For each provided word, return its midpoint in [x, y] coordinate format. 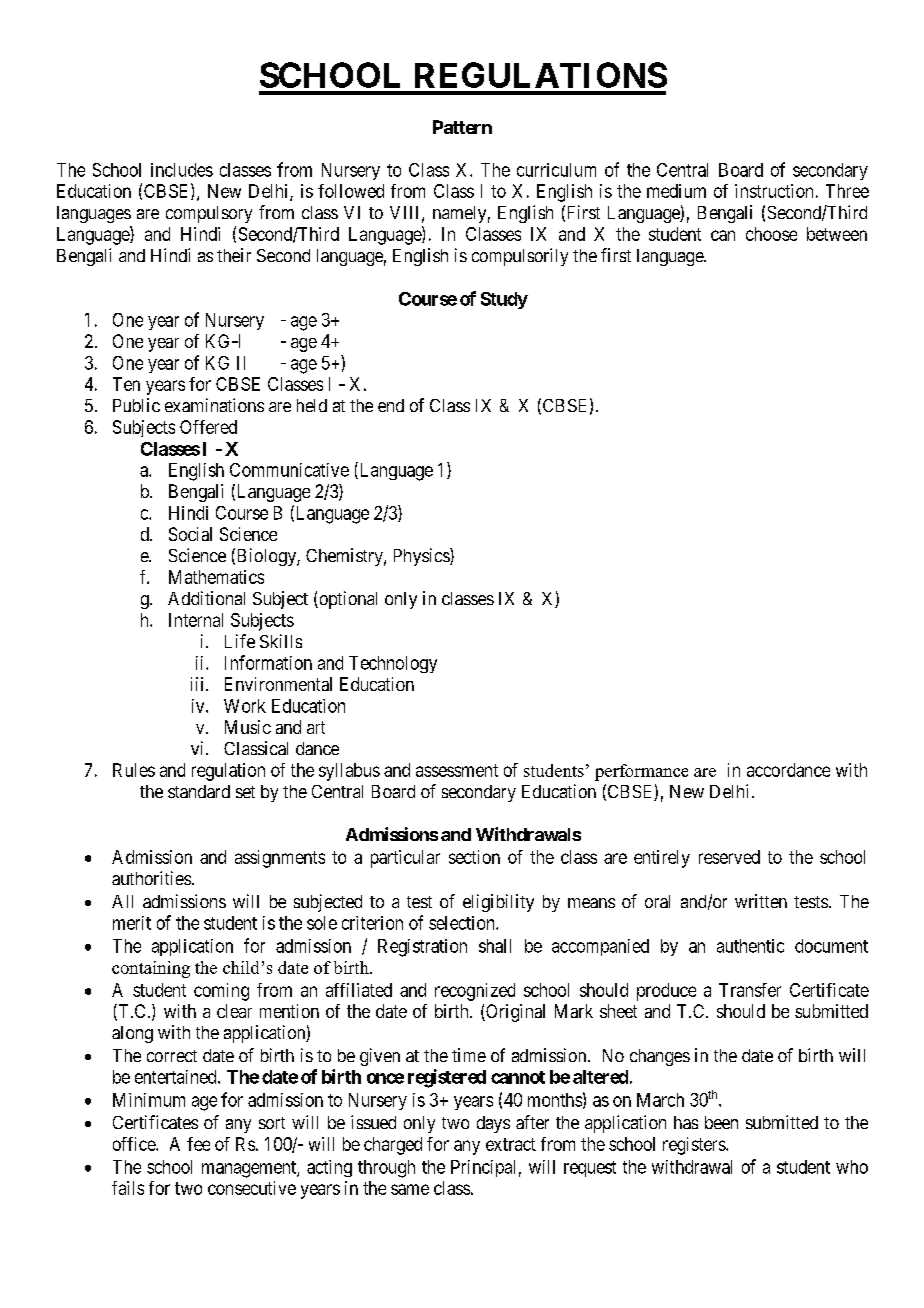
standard [199, 791]
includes [182, 170]
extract [511, 1144]
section [474, 857]
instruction [774, 191]
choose [771, 234]
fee [198, 1144]
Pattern [462, 127]
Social [190, 534]
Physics [422, 557]
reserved [729, 857]
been [721, 1122]
